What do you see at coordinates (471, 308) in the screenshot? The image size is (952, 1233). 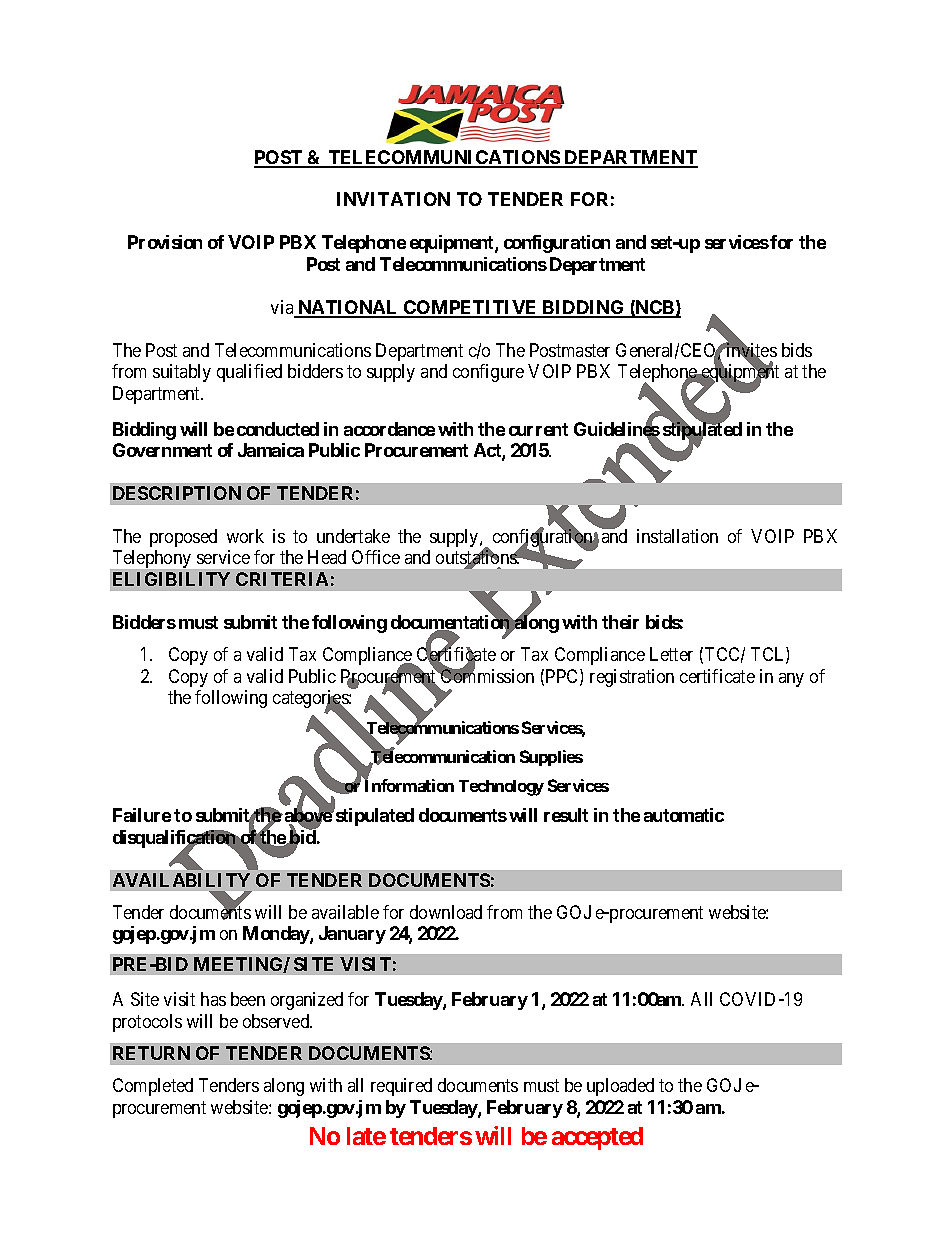 I see `COMPETITIVE` at bounding box center [471, 308].
